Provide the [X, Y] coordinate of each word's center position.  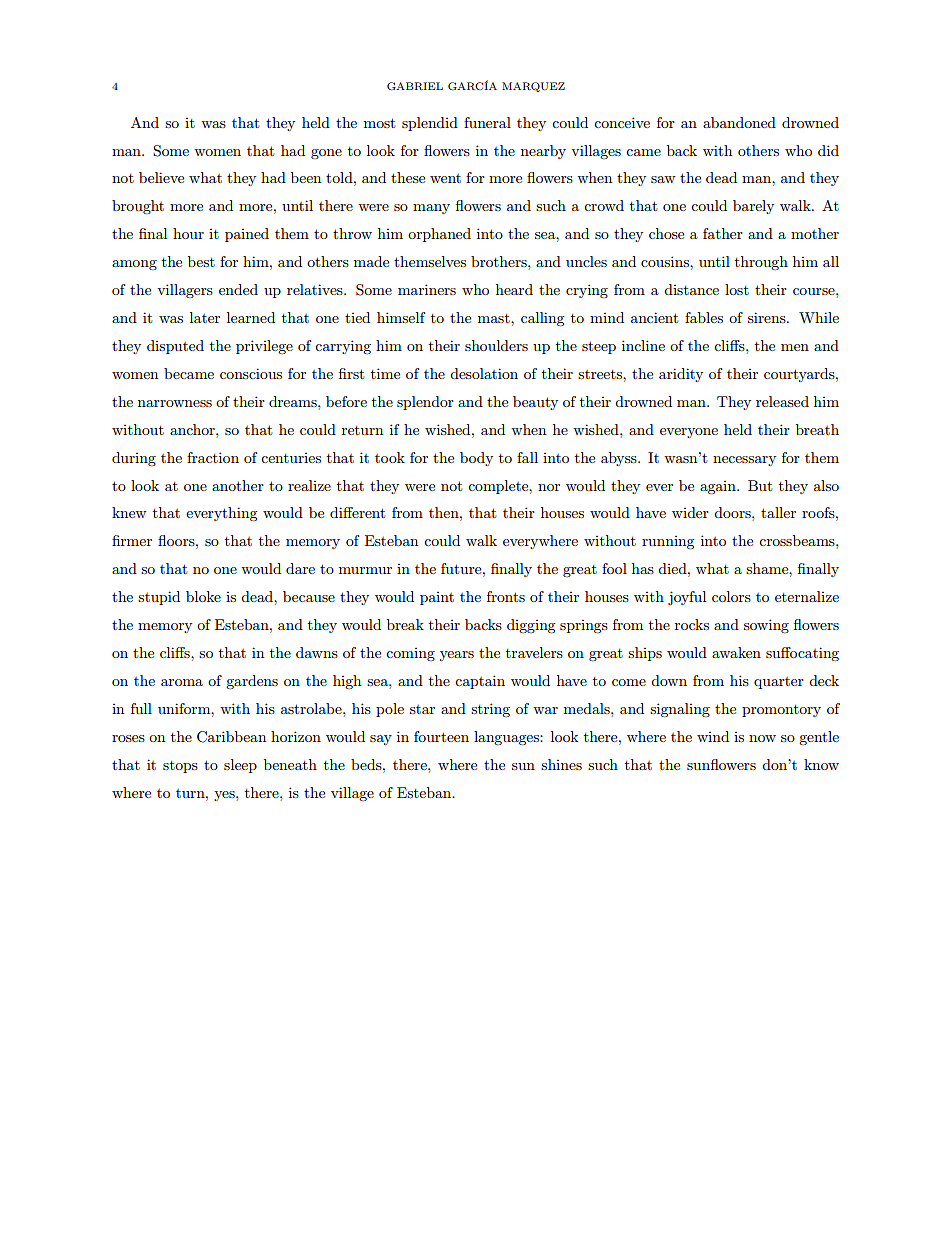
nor [549, 487]
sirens [768, 317]
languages [507, 738]
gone [326, 154]
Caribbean [231, 737]
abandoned [739, 122]
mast [495, 318]
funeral [487, 122]
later [205, 317]
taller [778, 512]
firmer [132, 540]
